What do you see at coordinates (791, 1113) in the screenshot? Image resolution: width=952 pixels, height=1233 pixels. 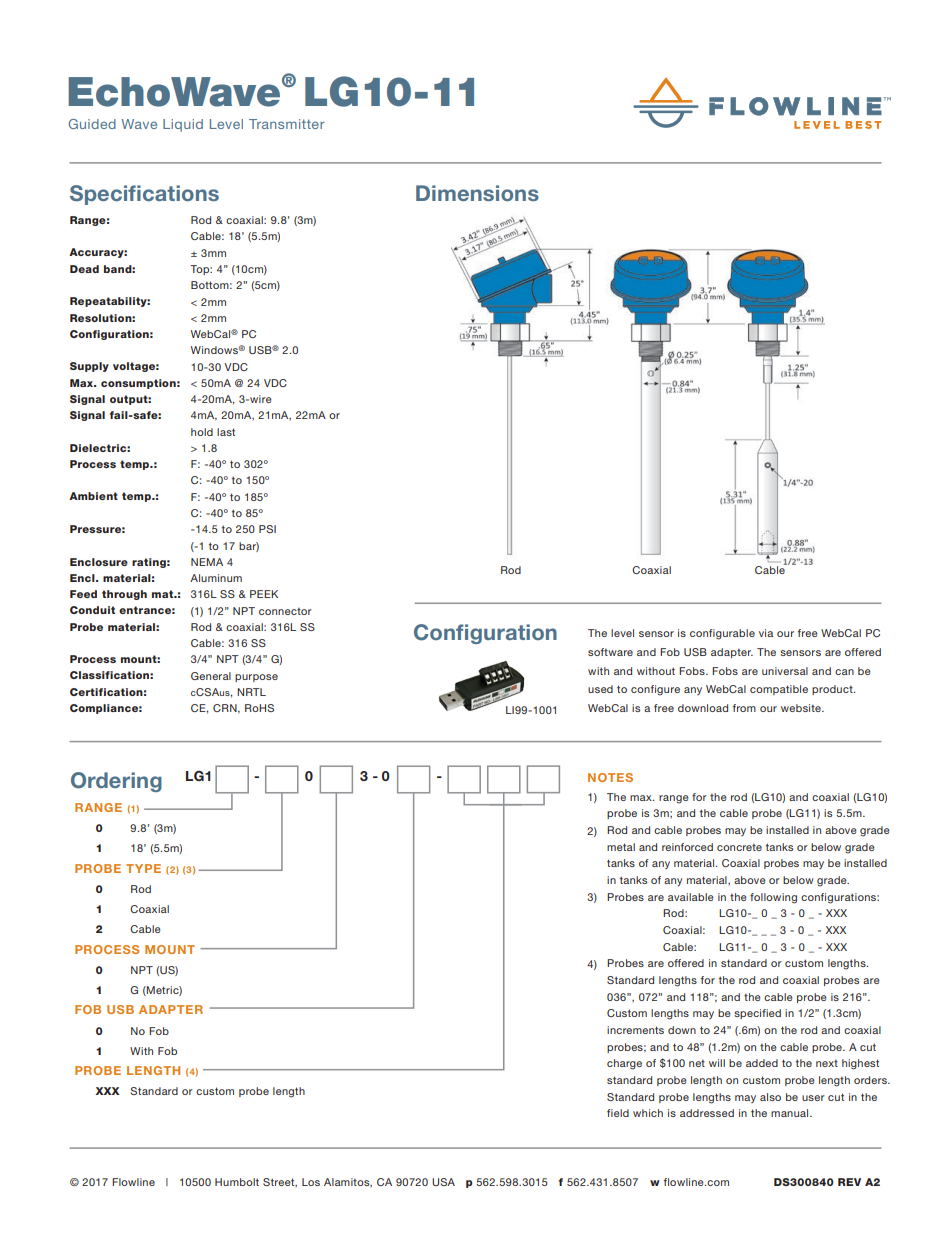 I see `manual` at bounding box center [791, 1113].
